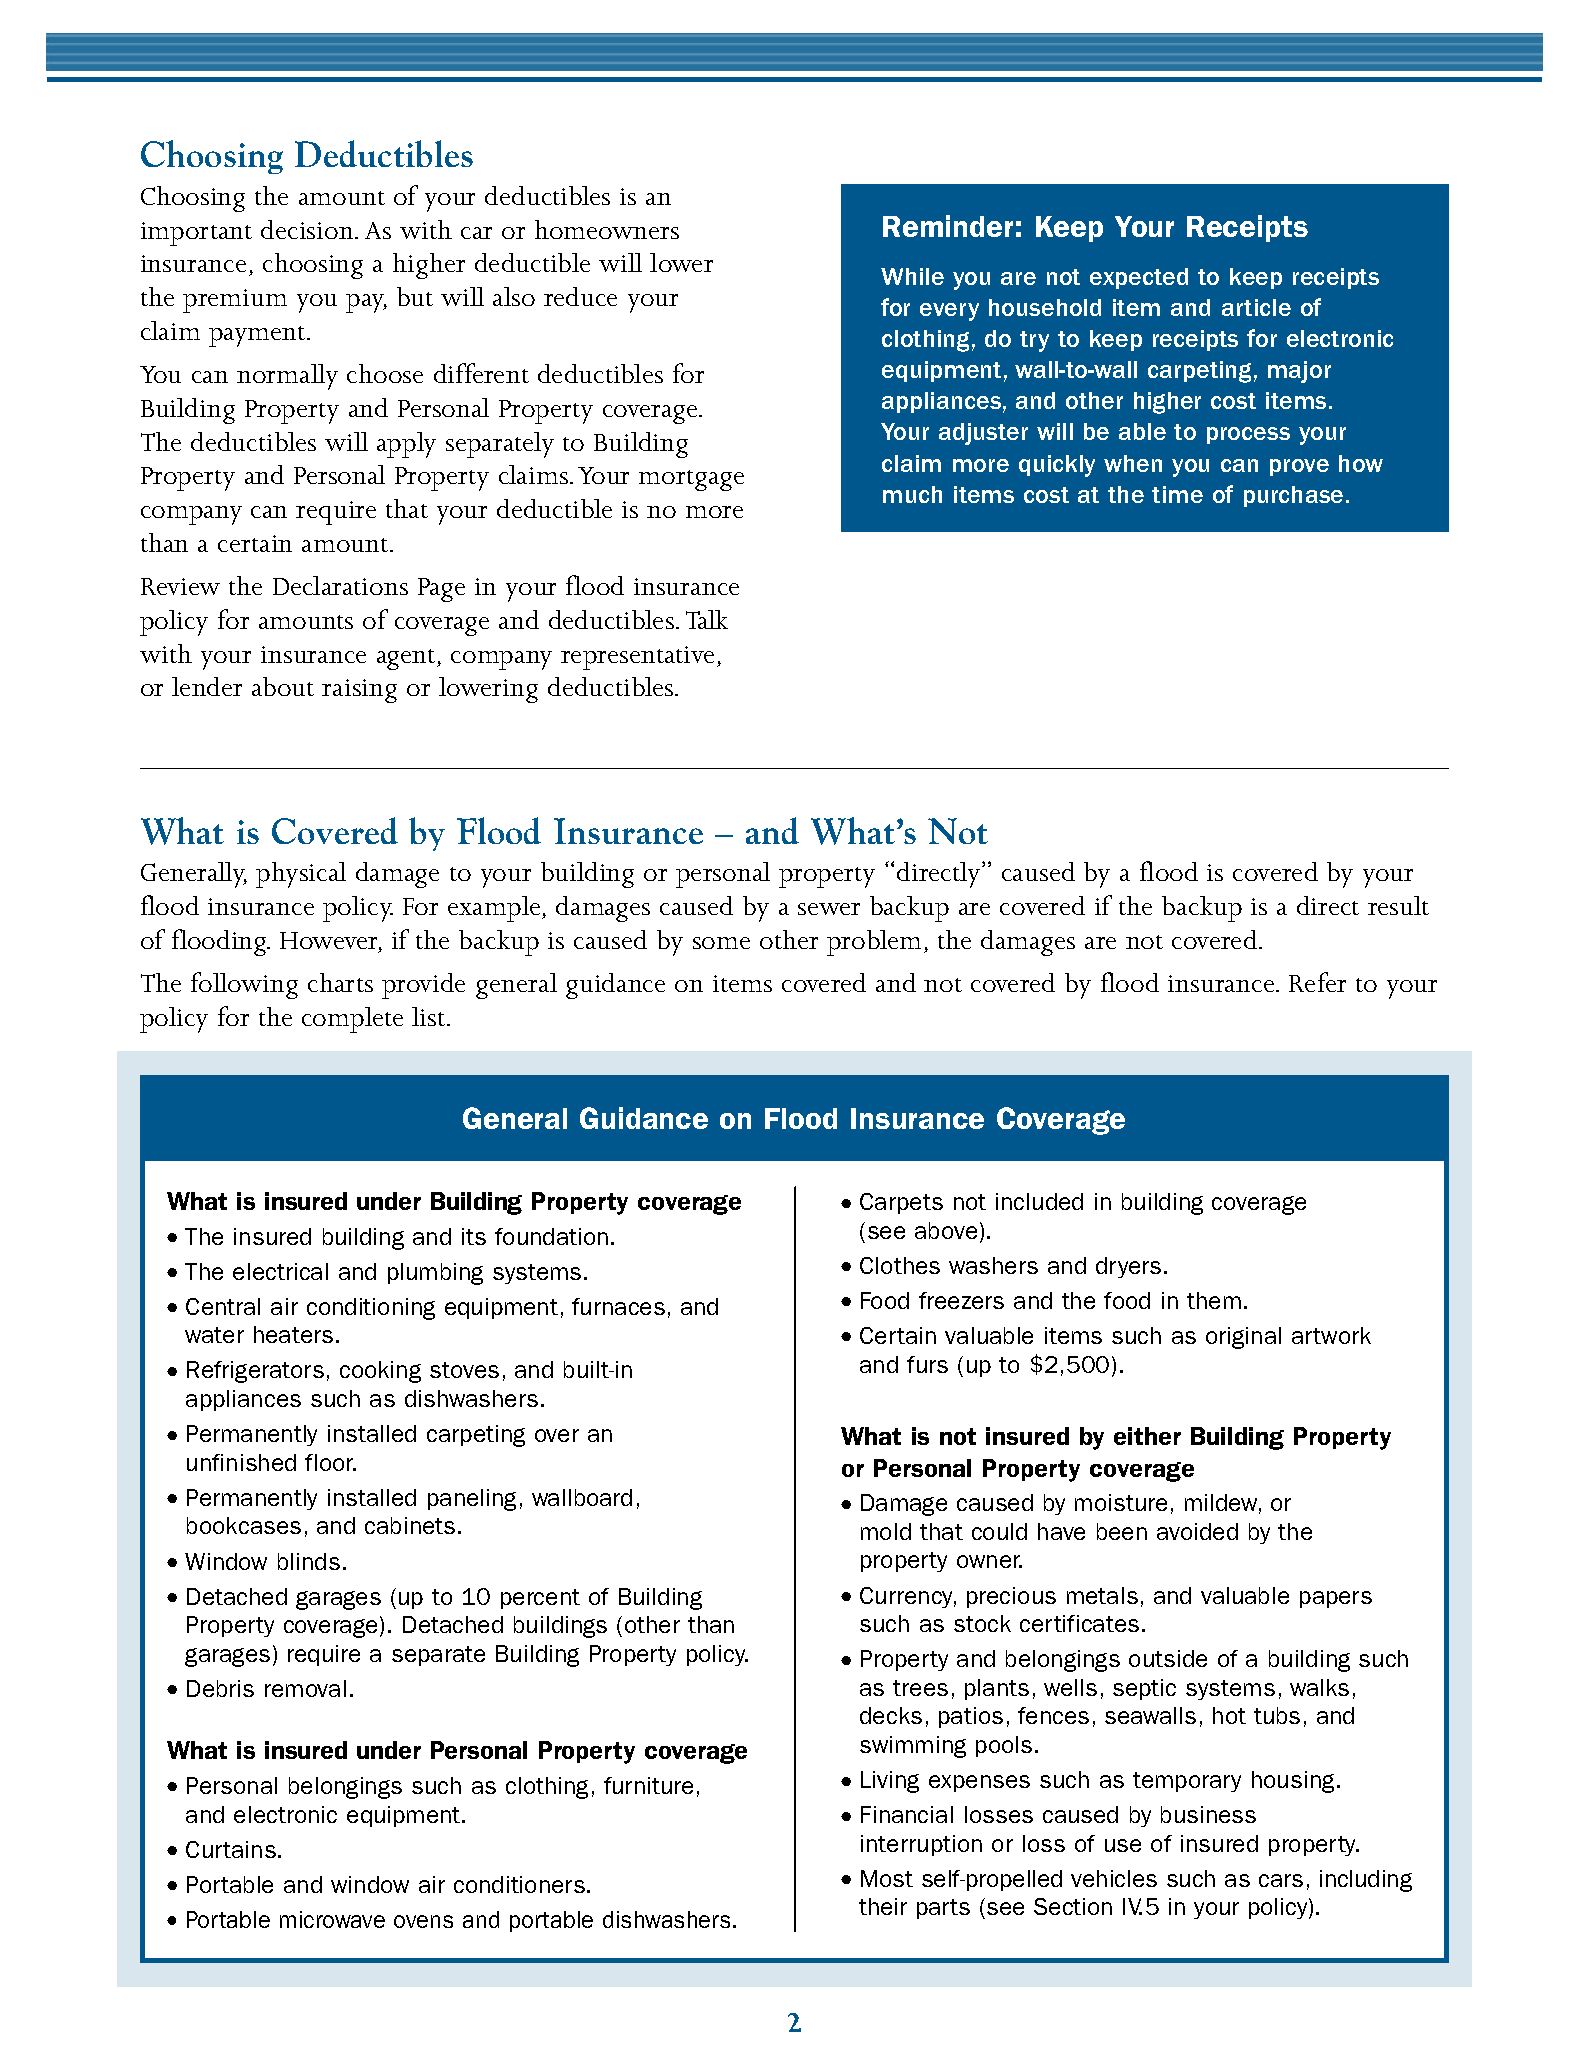 This document has width=1589, height=2057. What do you see at coordinates (332, 1919) in the document?
I see `microwave` at bounding box center [332, 1919].
